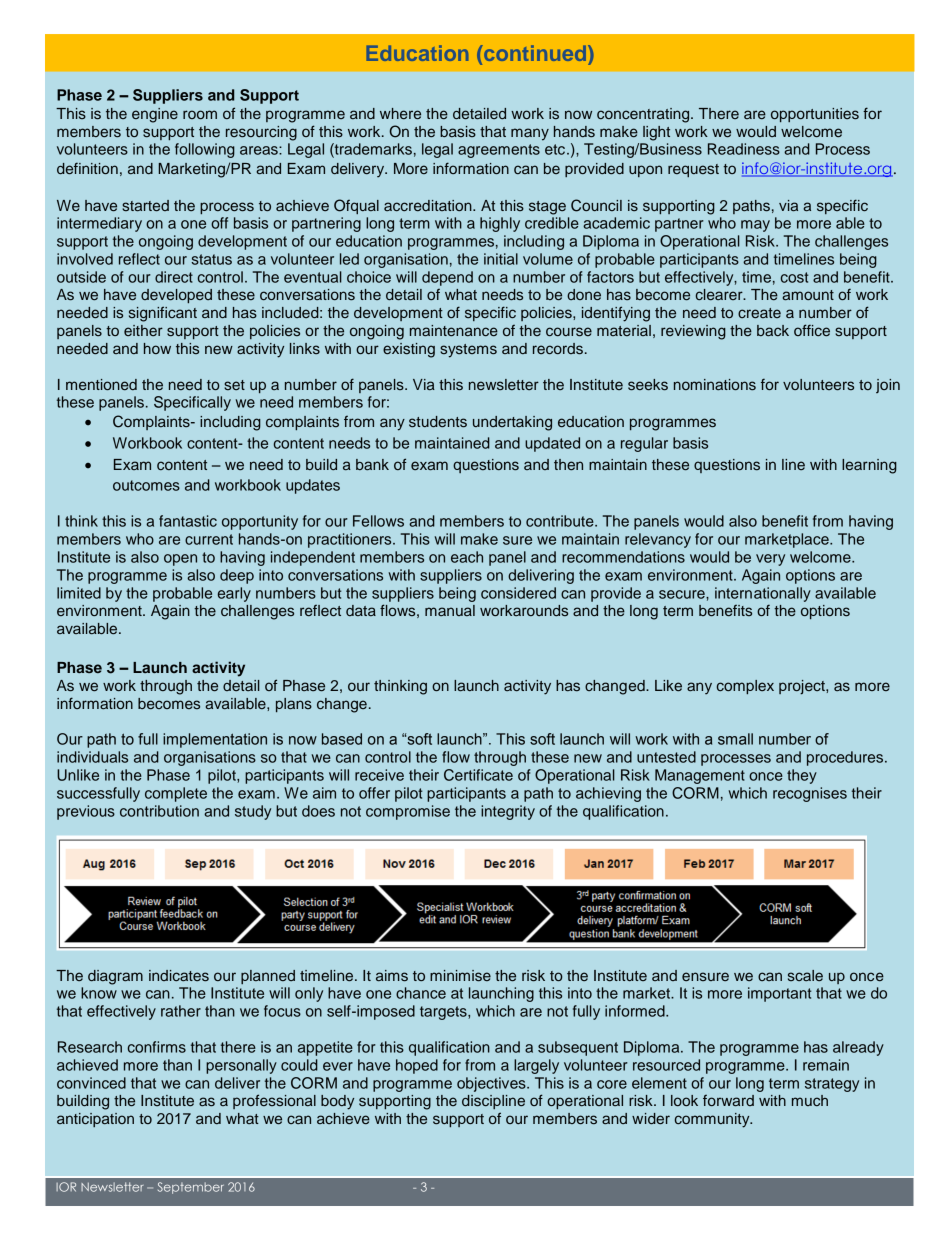 This image has height=1233, width=952. What do you see at coordinates (450, 610) in the image?
I see `manual` at bounding box center [450, 610].
